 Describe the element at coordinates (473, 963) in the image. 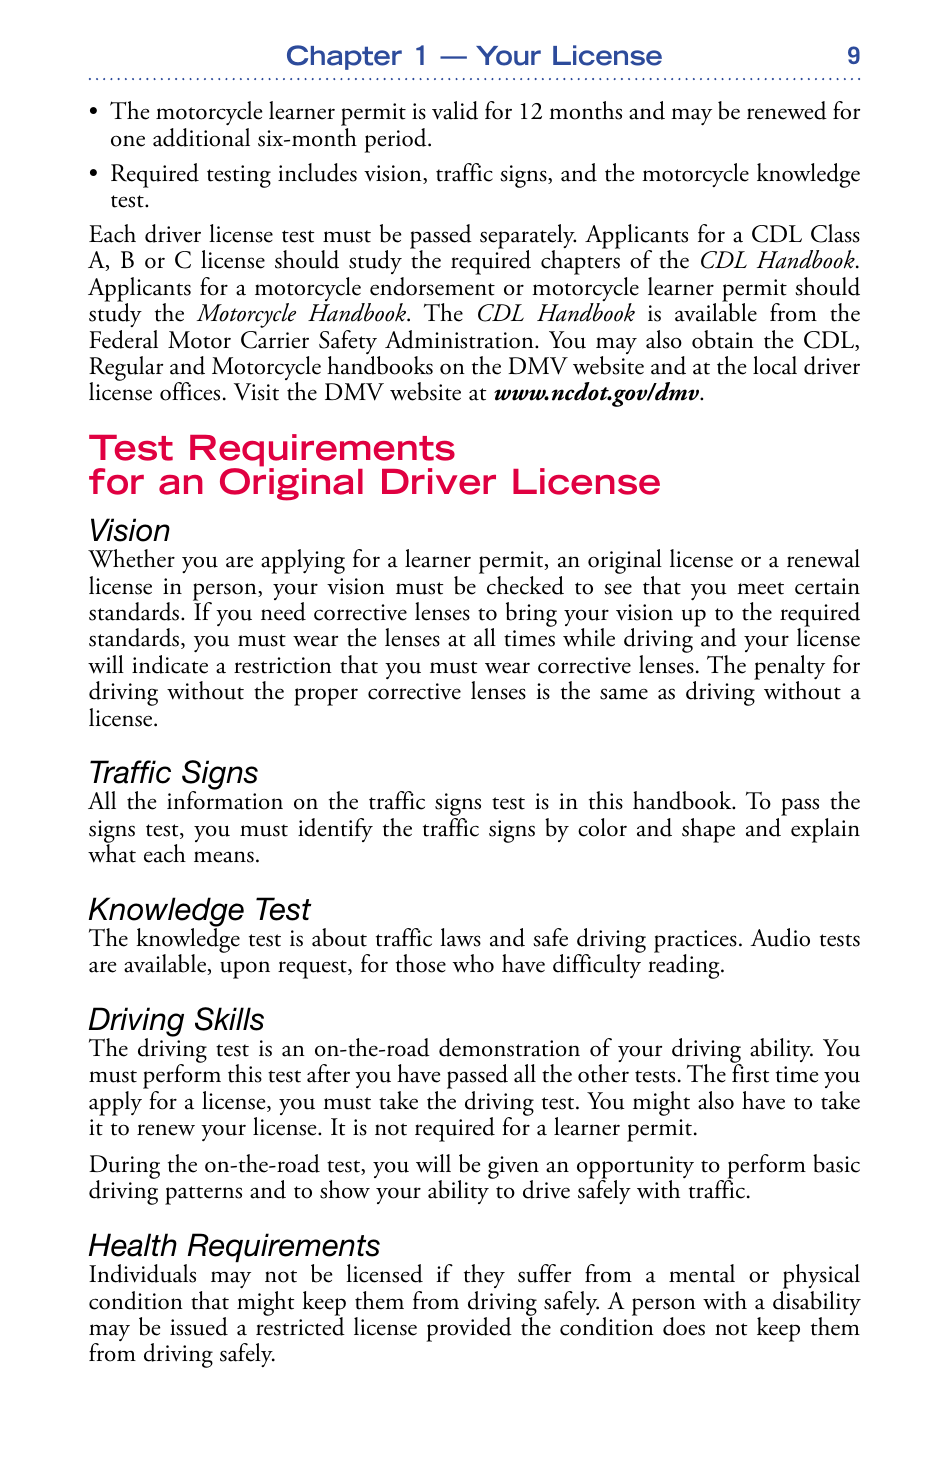

I see `who` at that location.
